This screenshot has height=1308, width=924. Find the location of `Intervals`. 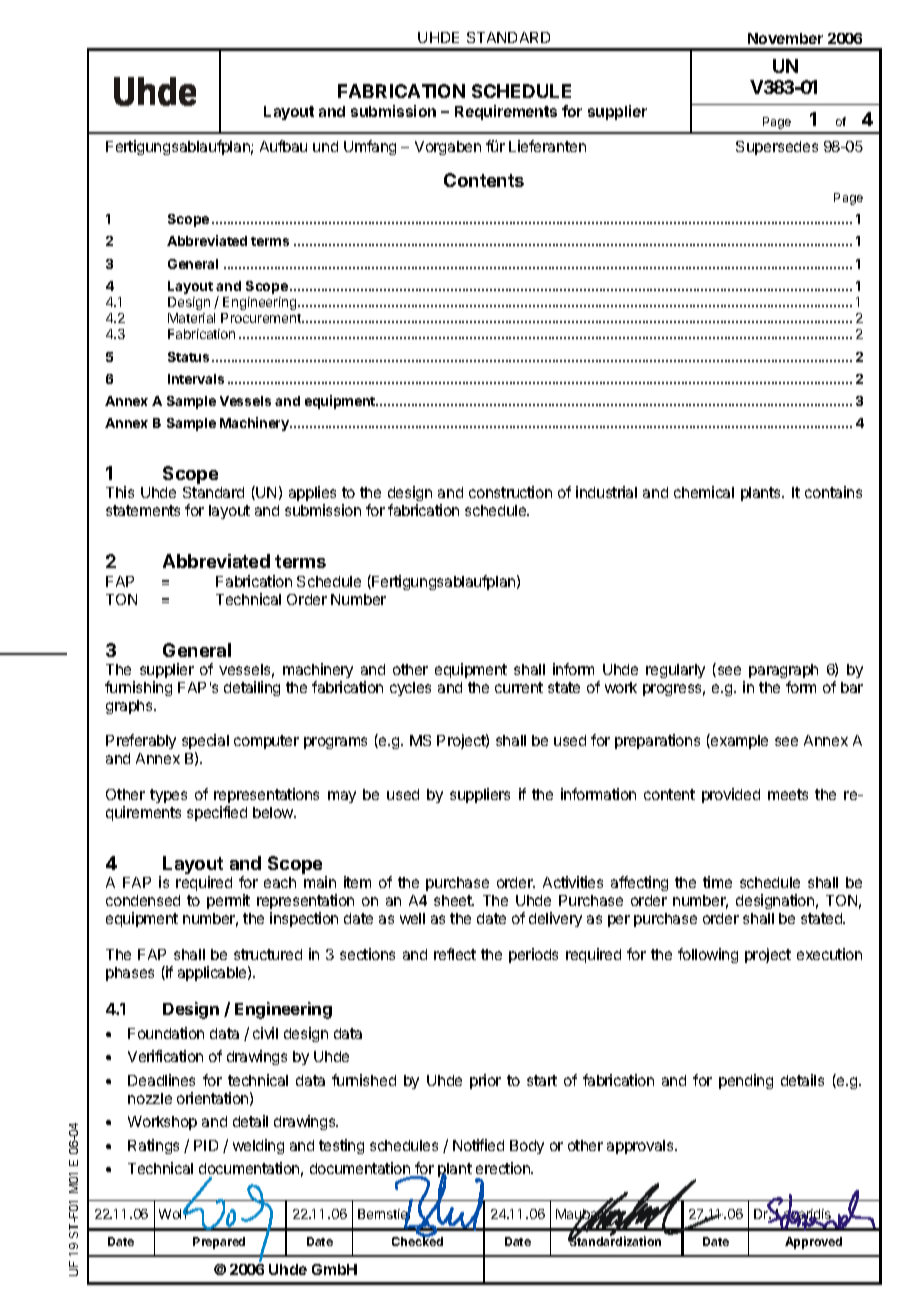

Intervals is located at coordinates (196, 379).
